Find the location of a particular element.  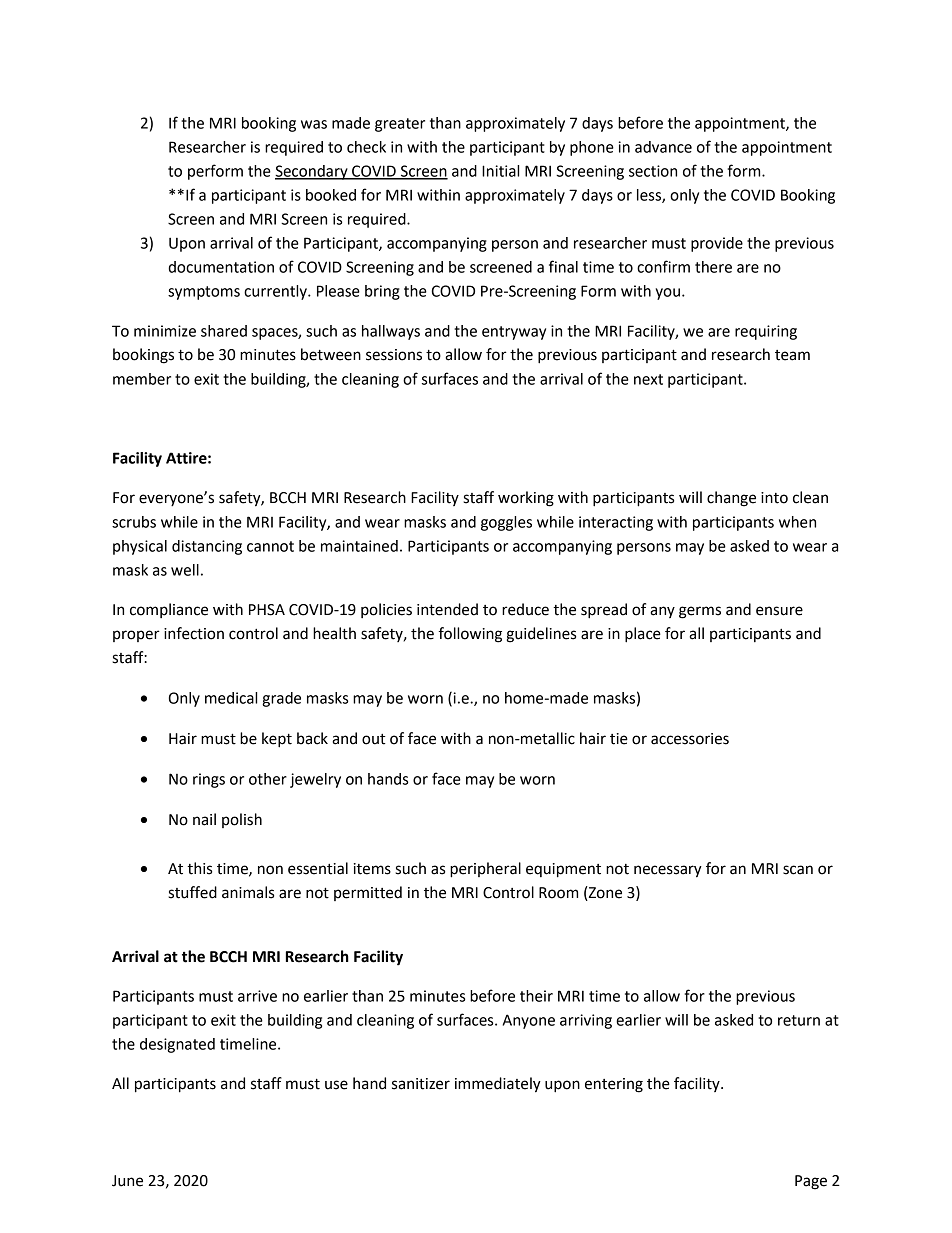

advance is located at coordinates (663, 147).
